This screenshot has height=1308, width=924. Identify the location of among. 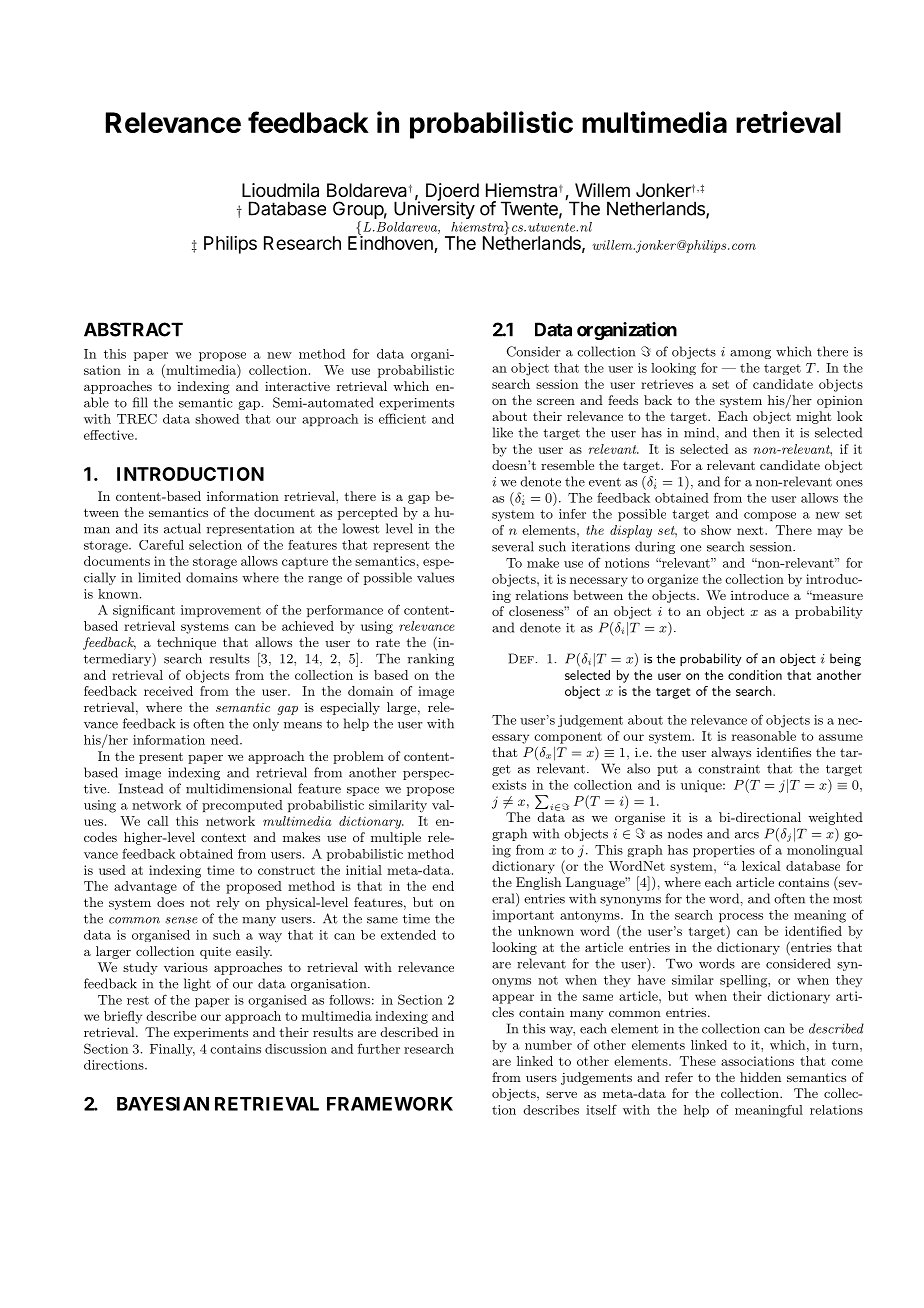
(750, 354).
